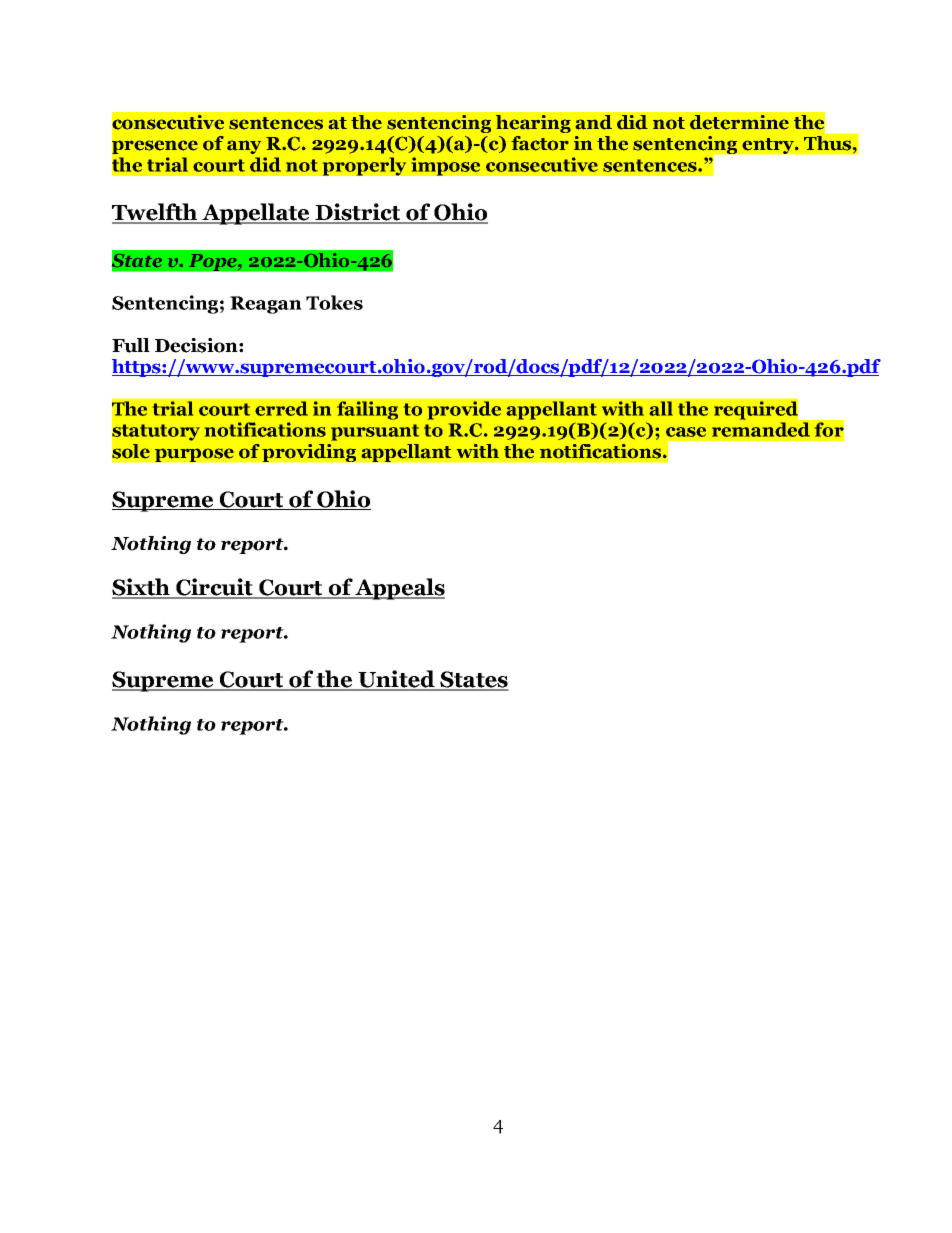 The height and width of the image is (1233, 952). I want to click on Tokes, so click(334, 302).
